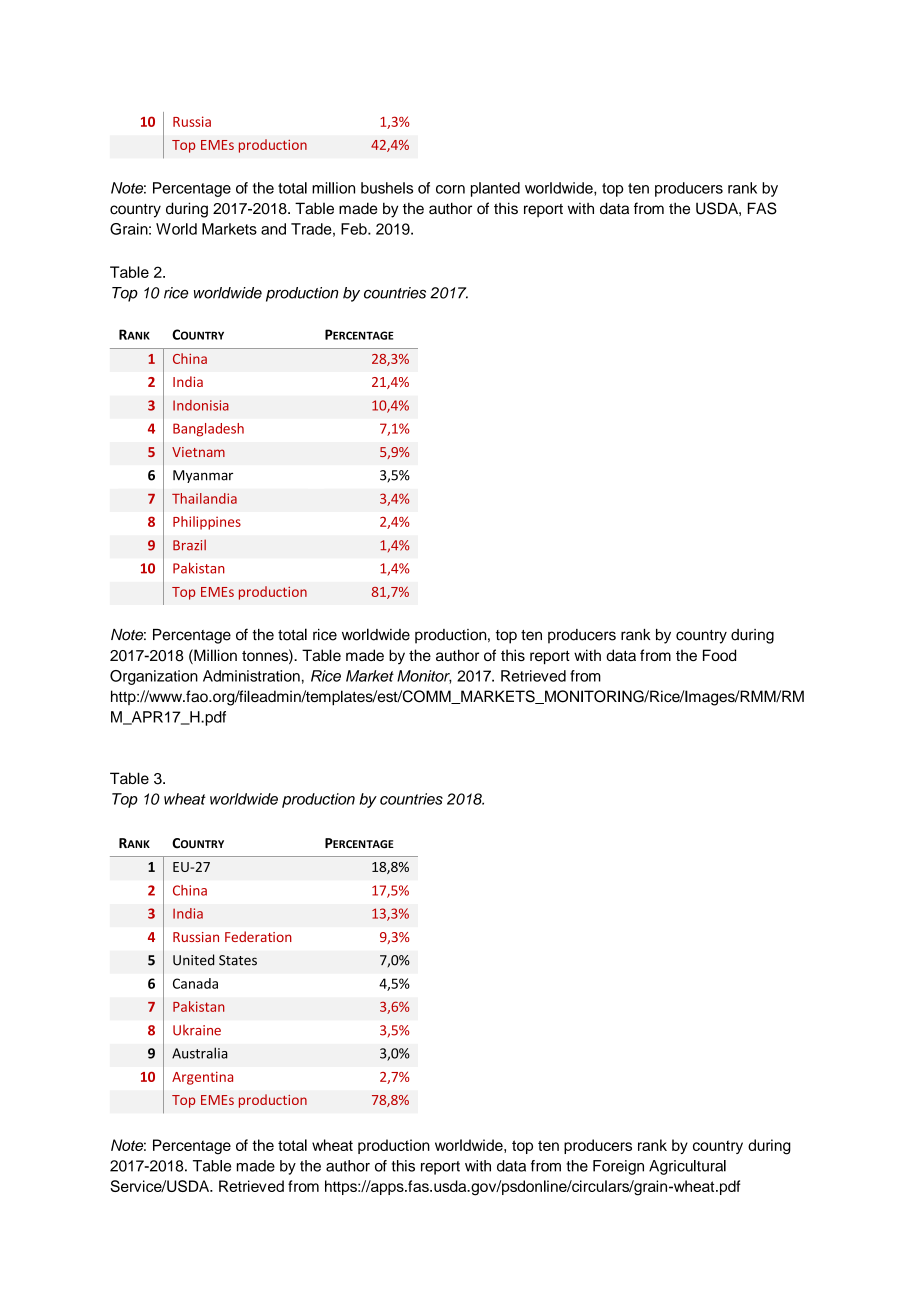  What do you see at coordinates (238, 960) in the image?
I see `States` at bounding box center [238, 960].
